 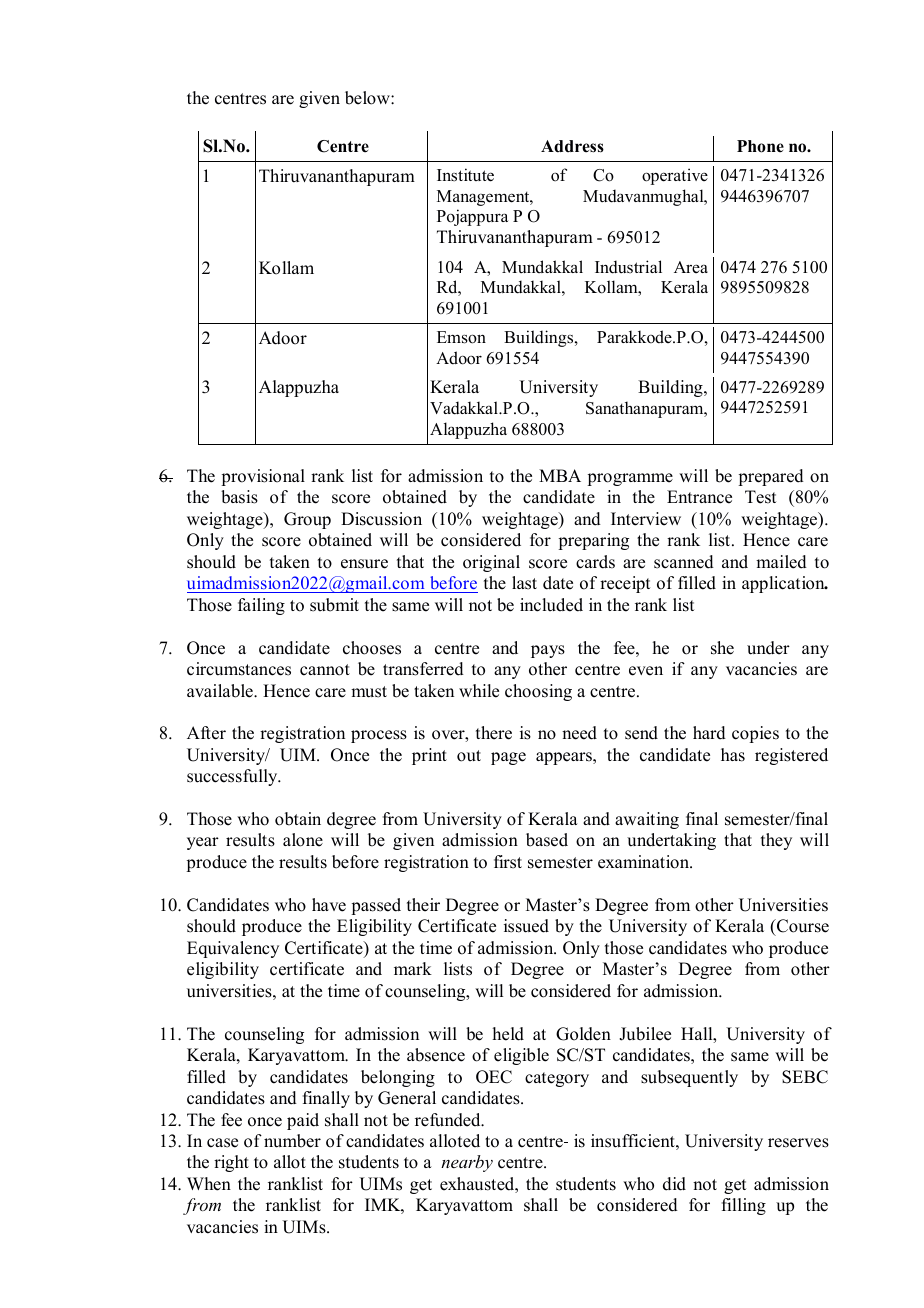 What do you see at coordinates (722, 648) in the image?
I see `she` at bounding box center [722, 648].
